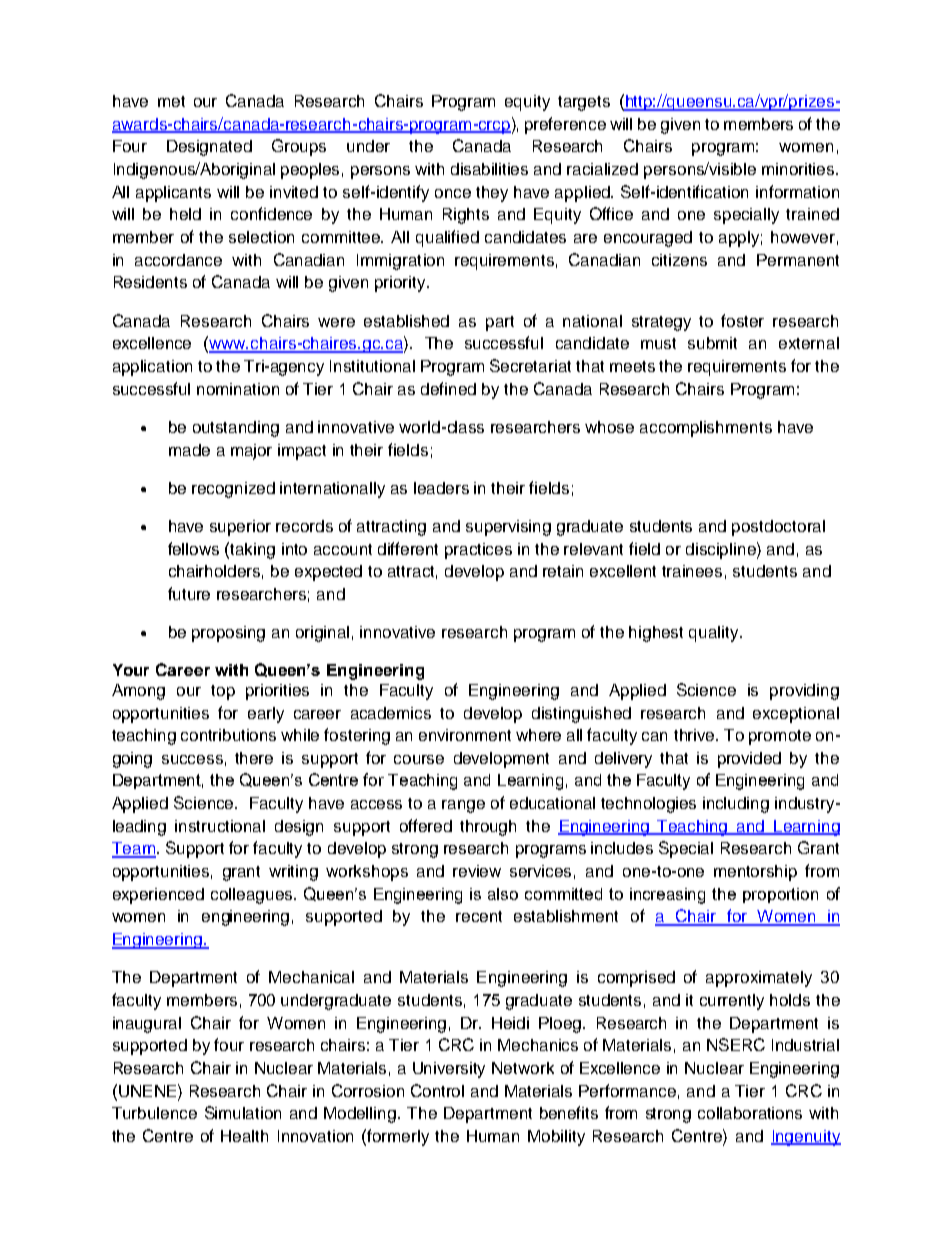  Describe the element at coordinates (228, 634) in the document. I see `proposing` at that location.
